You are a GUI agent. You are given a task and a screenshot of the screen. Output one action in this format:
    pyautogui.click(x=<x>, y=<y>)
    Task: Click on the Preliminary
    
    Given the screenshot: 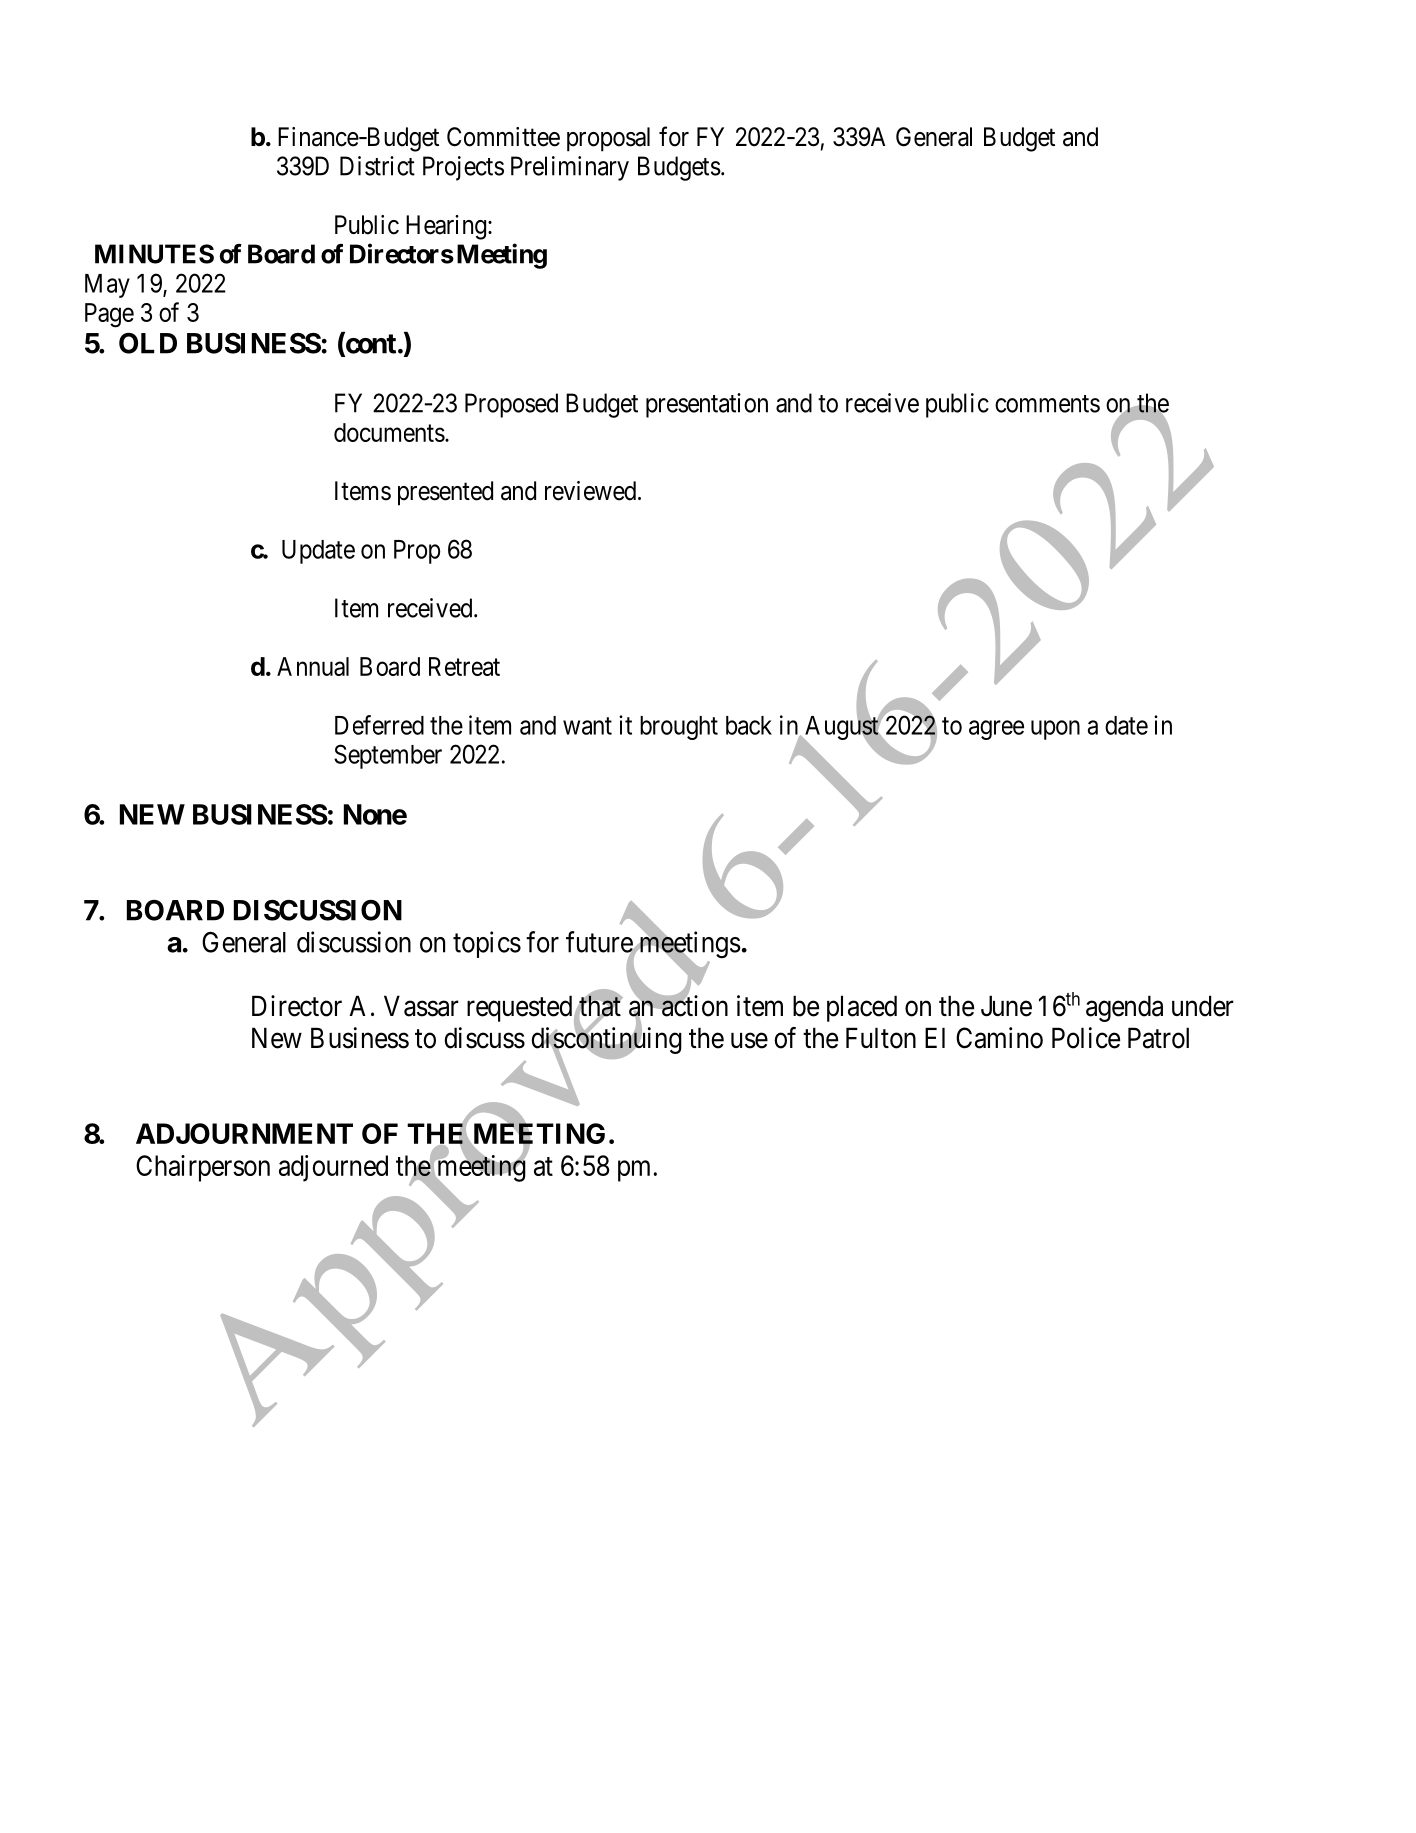 What is the action you would take?
    pyautogui.click(x=570, y=168)
